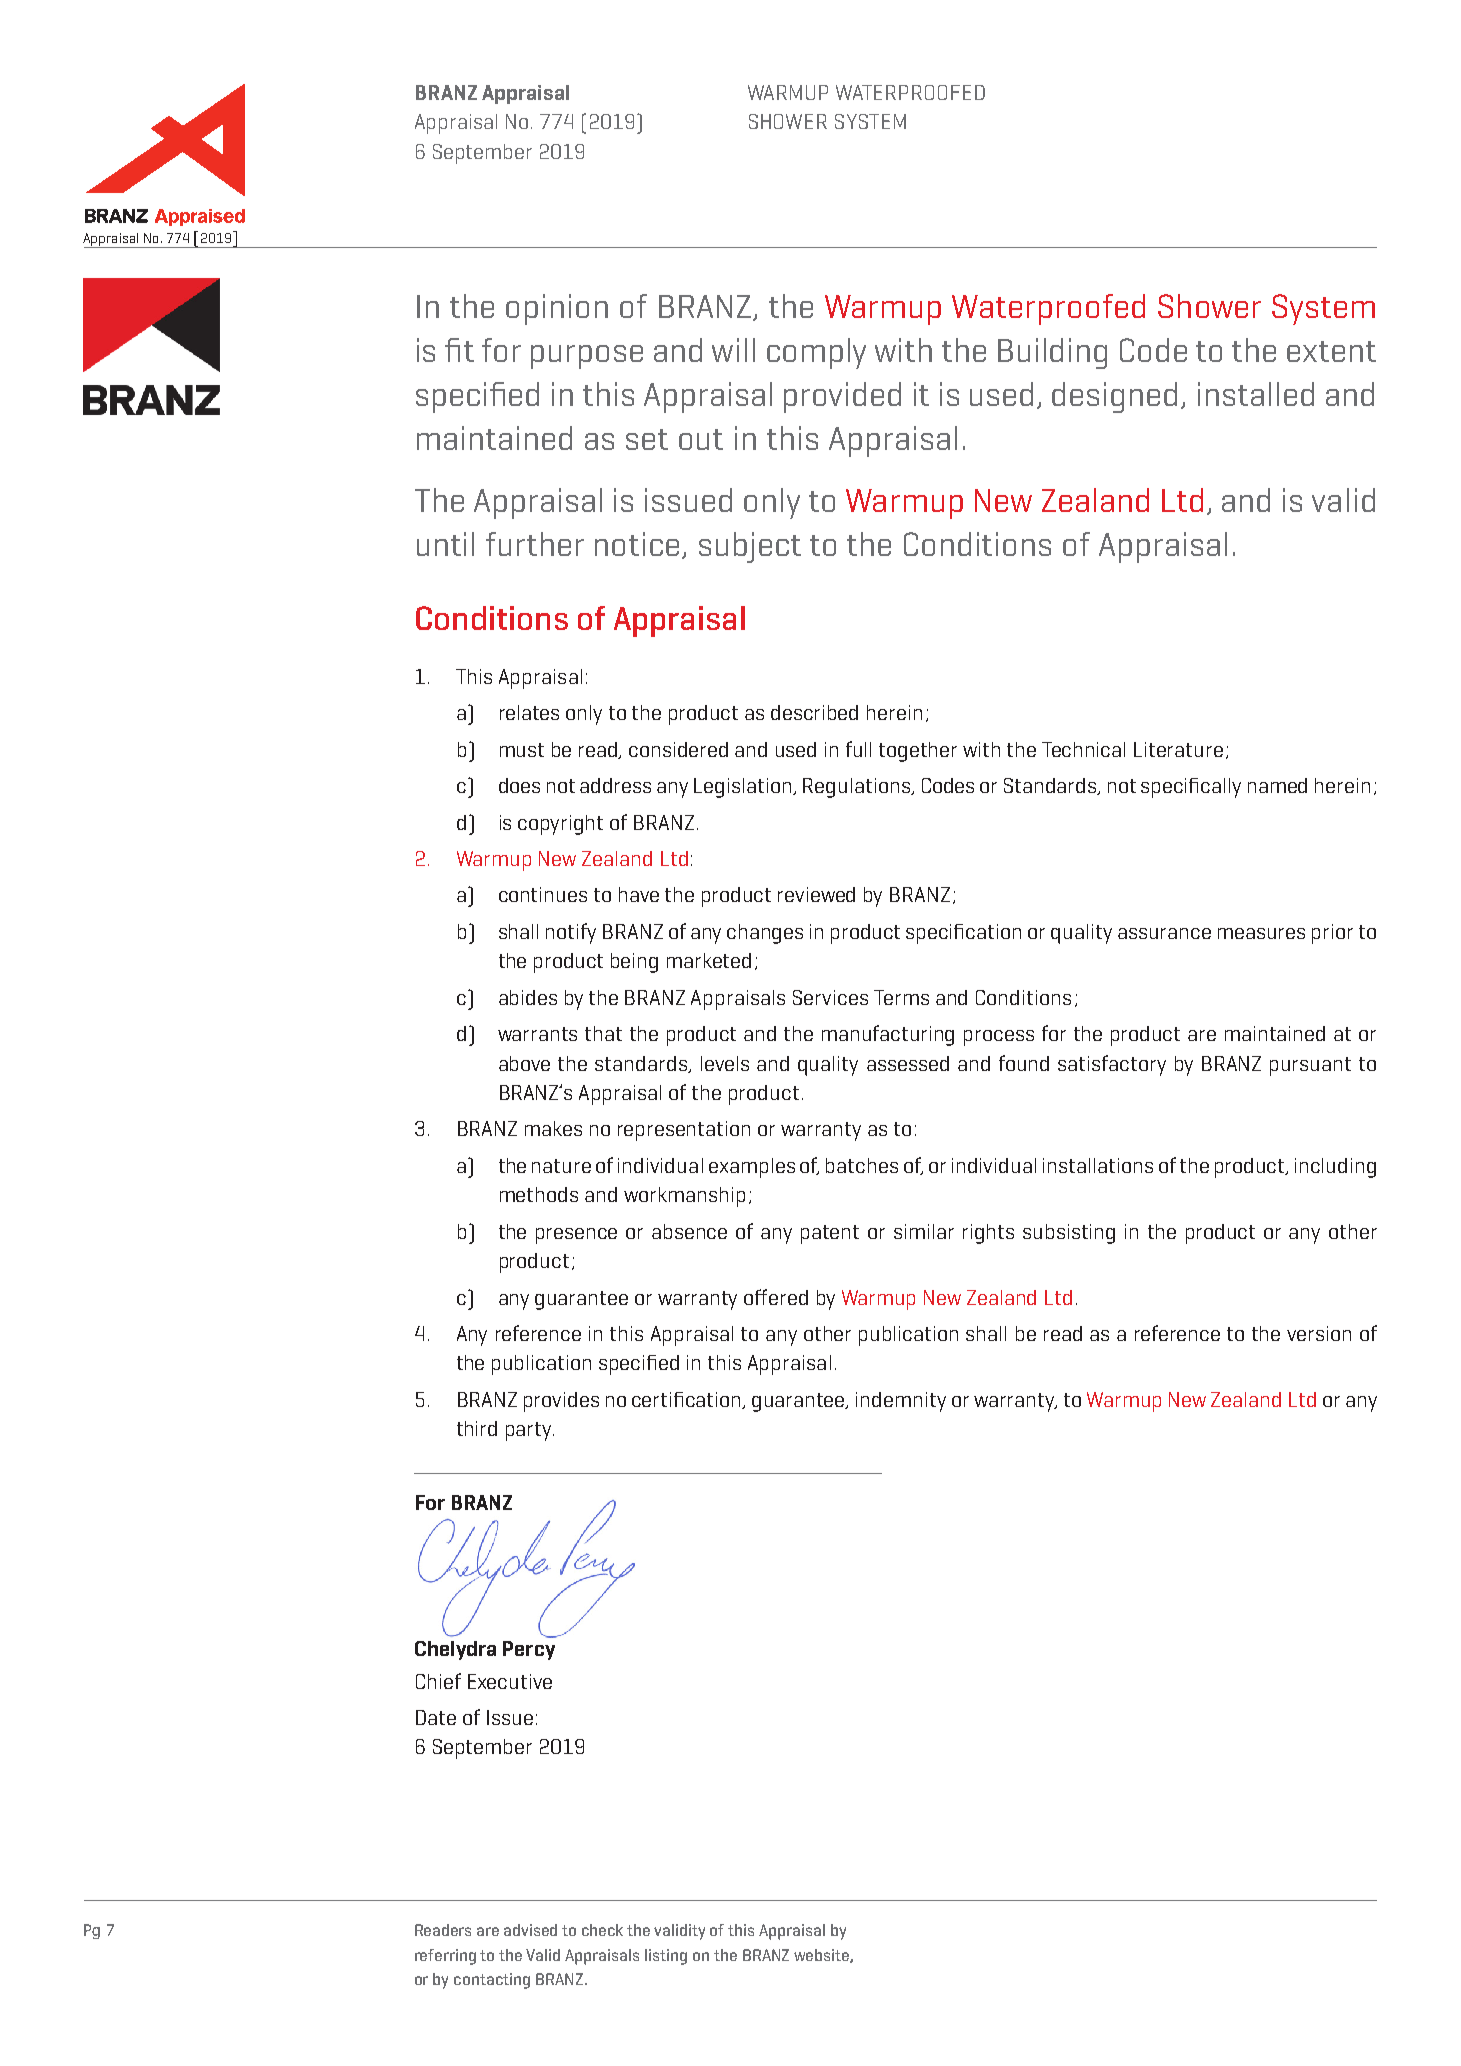 The width and height of the screenshot is (1461, 2066). I want to click on Literature, so click(1178, 749).
